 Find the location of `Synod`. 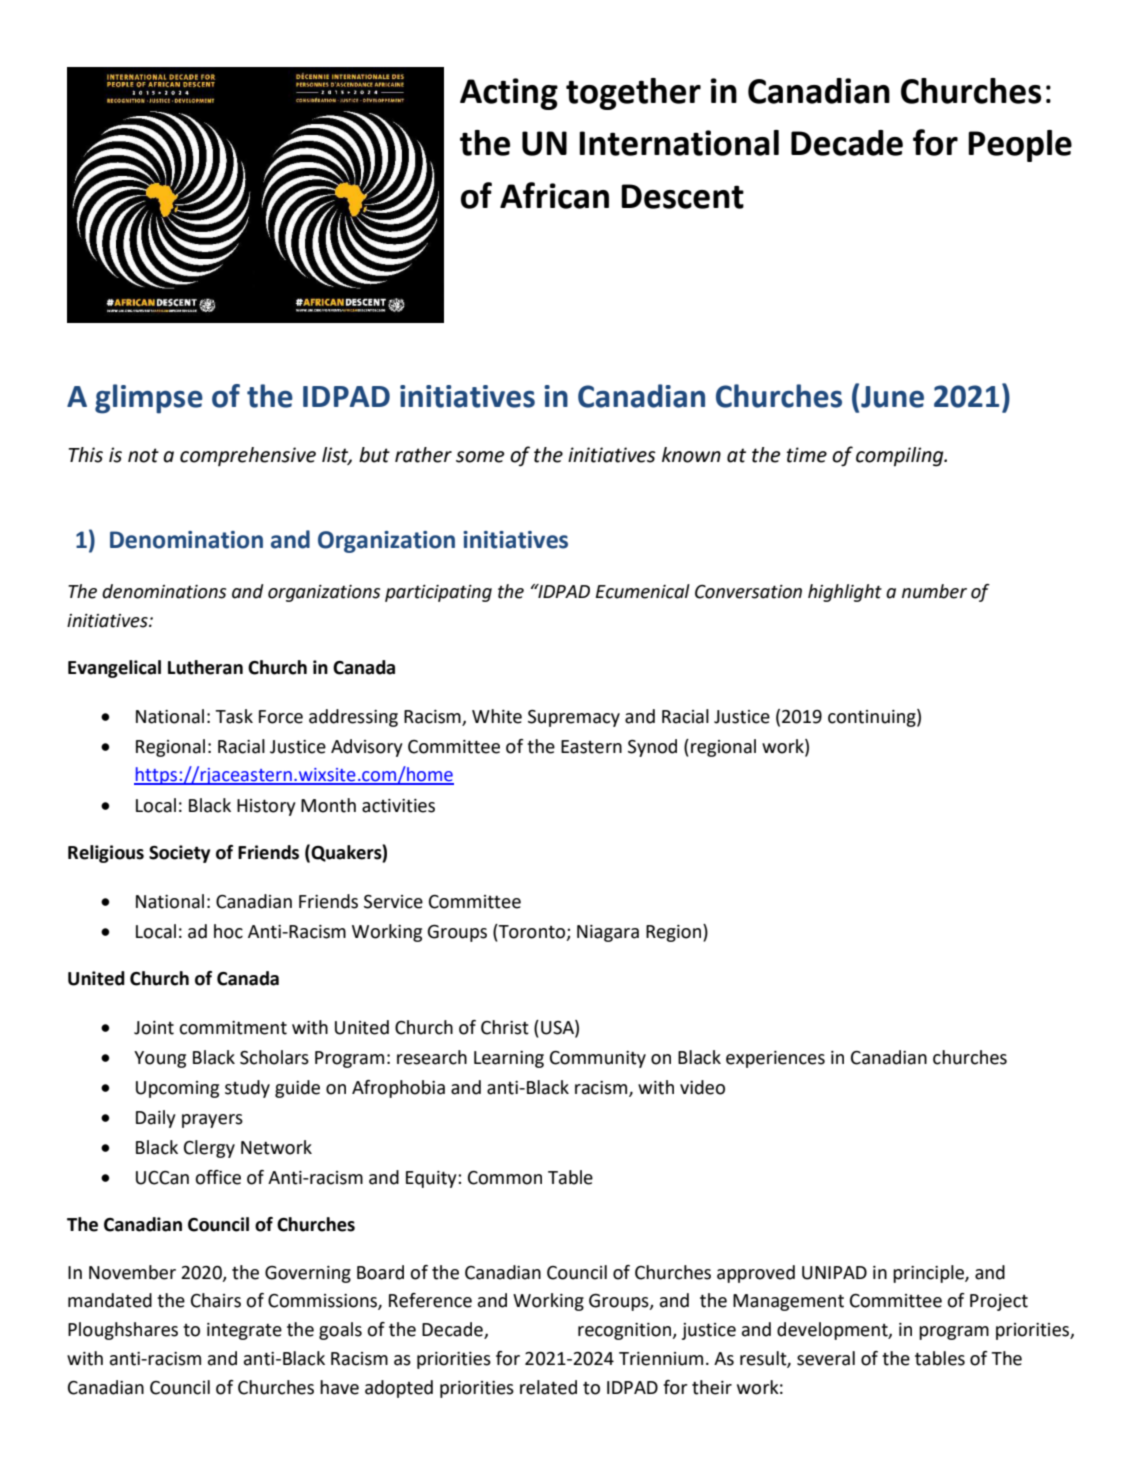

Synod is located at coordinates (652, 748).
